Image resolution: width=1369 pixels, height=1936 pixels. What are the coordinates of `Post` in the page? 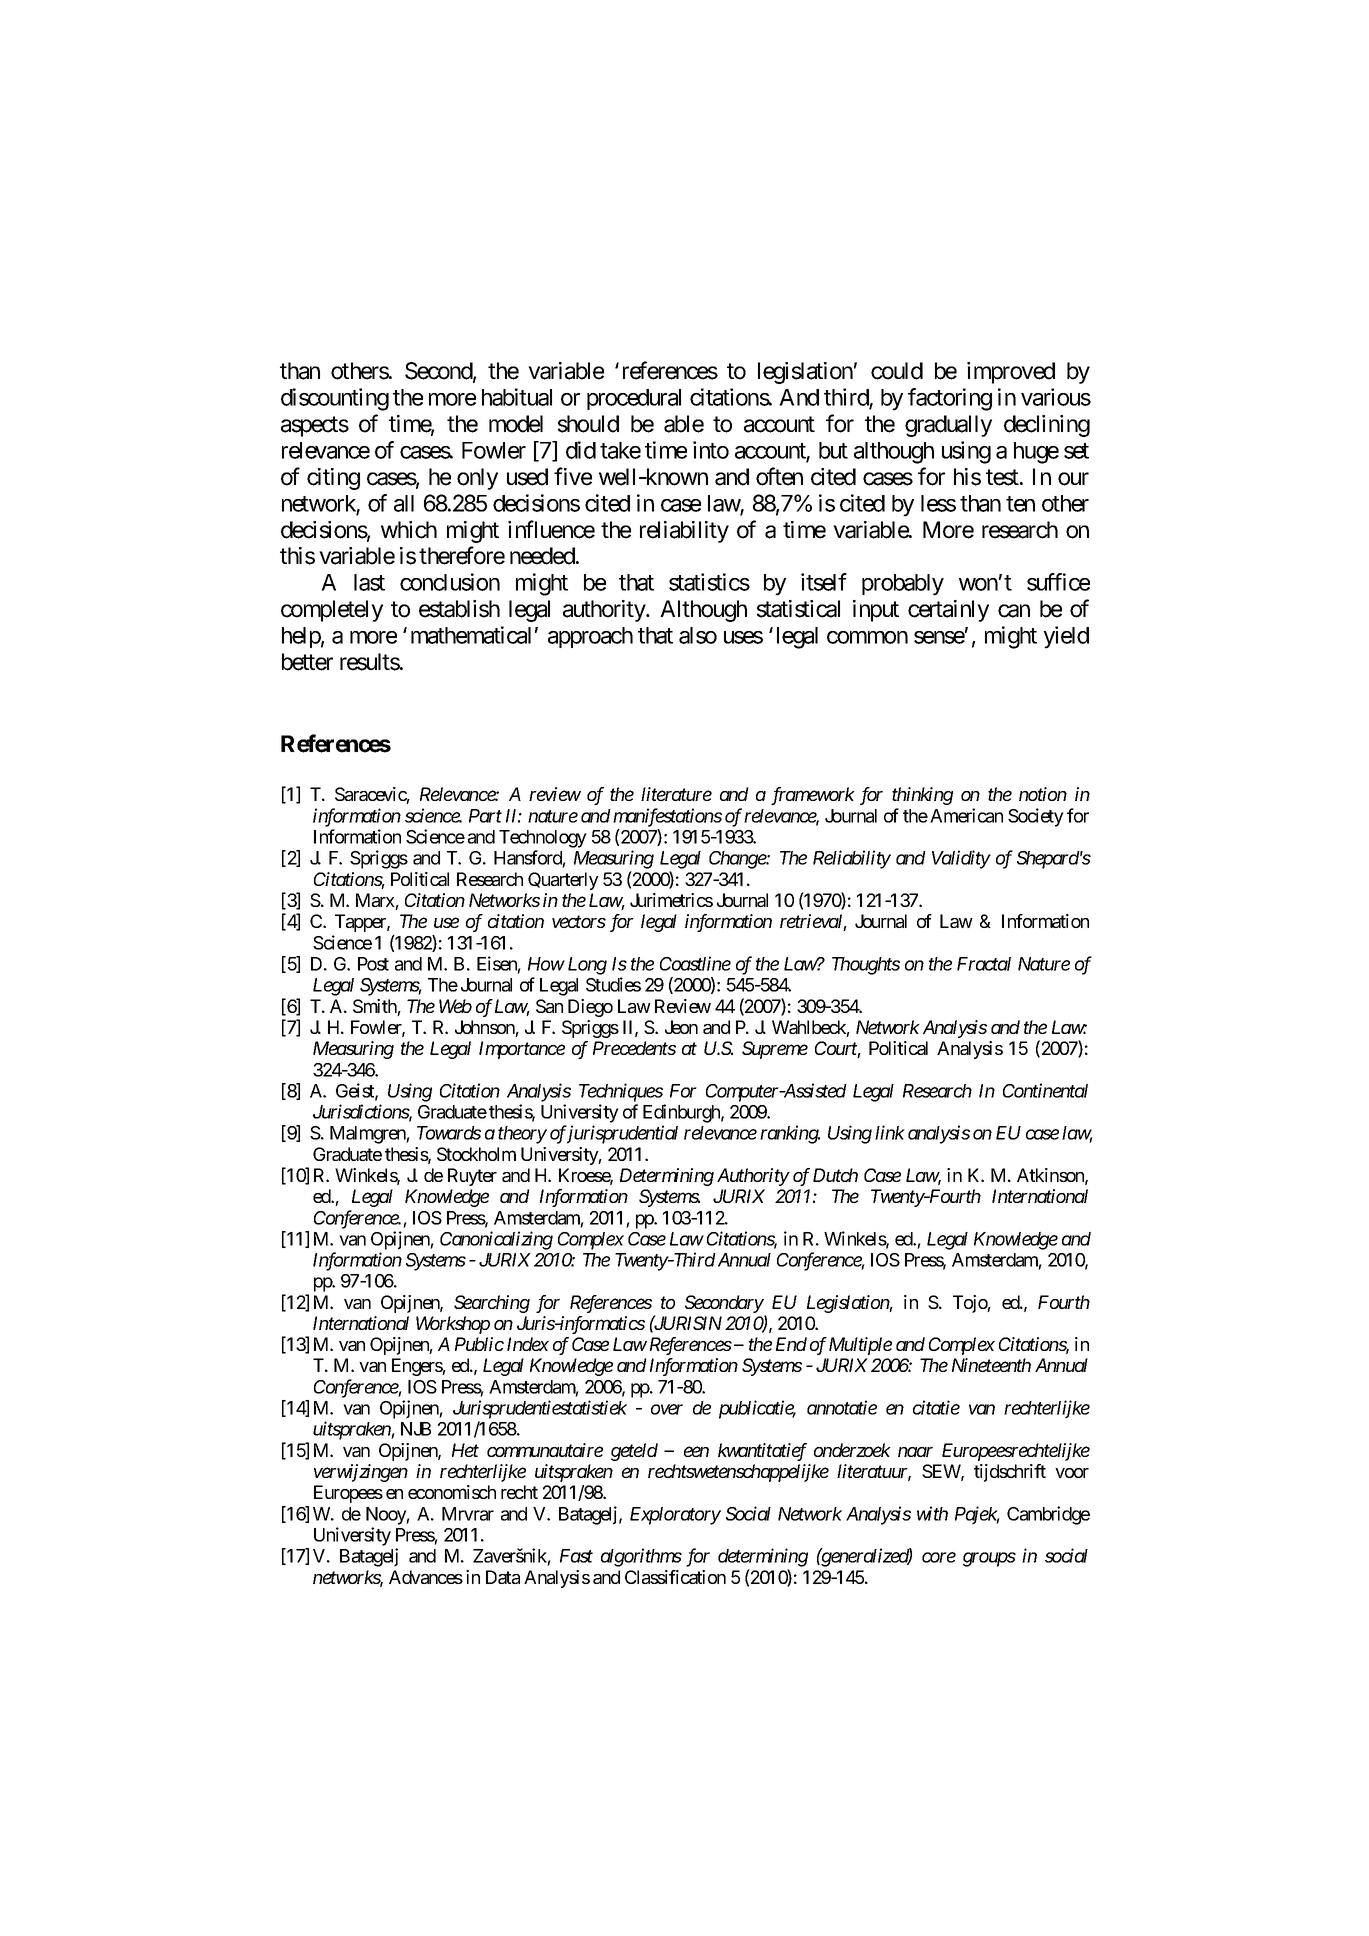 It's located at (373, 964).
